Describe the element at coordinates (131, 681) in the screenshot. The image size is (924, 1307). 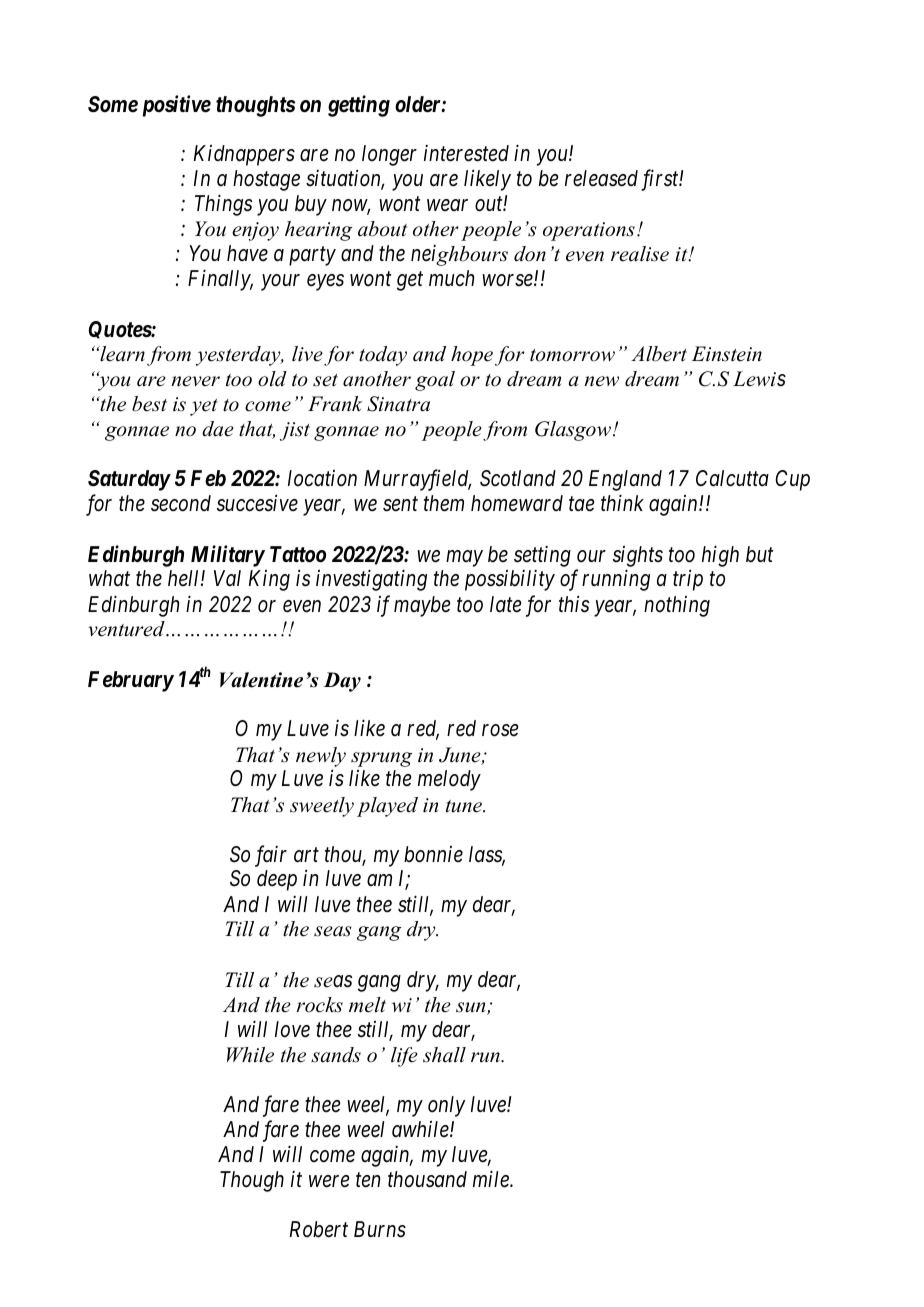
I see `February` at that location.
